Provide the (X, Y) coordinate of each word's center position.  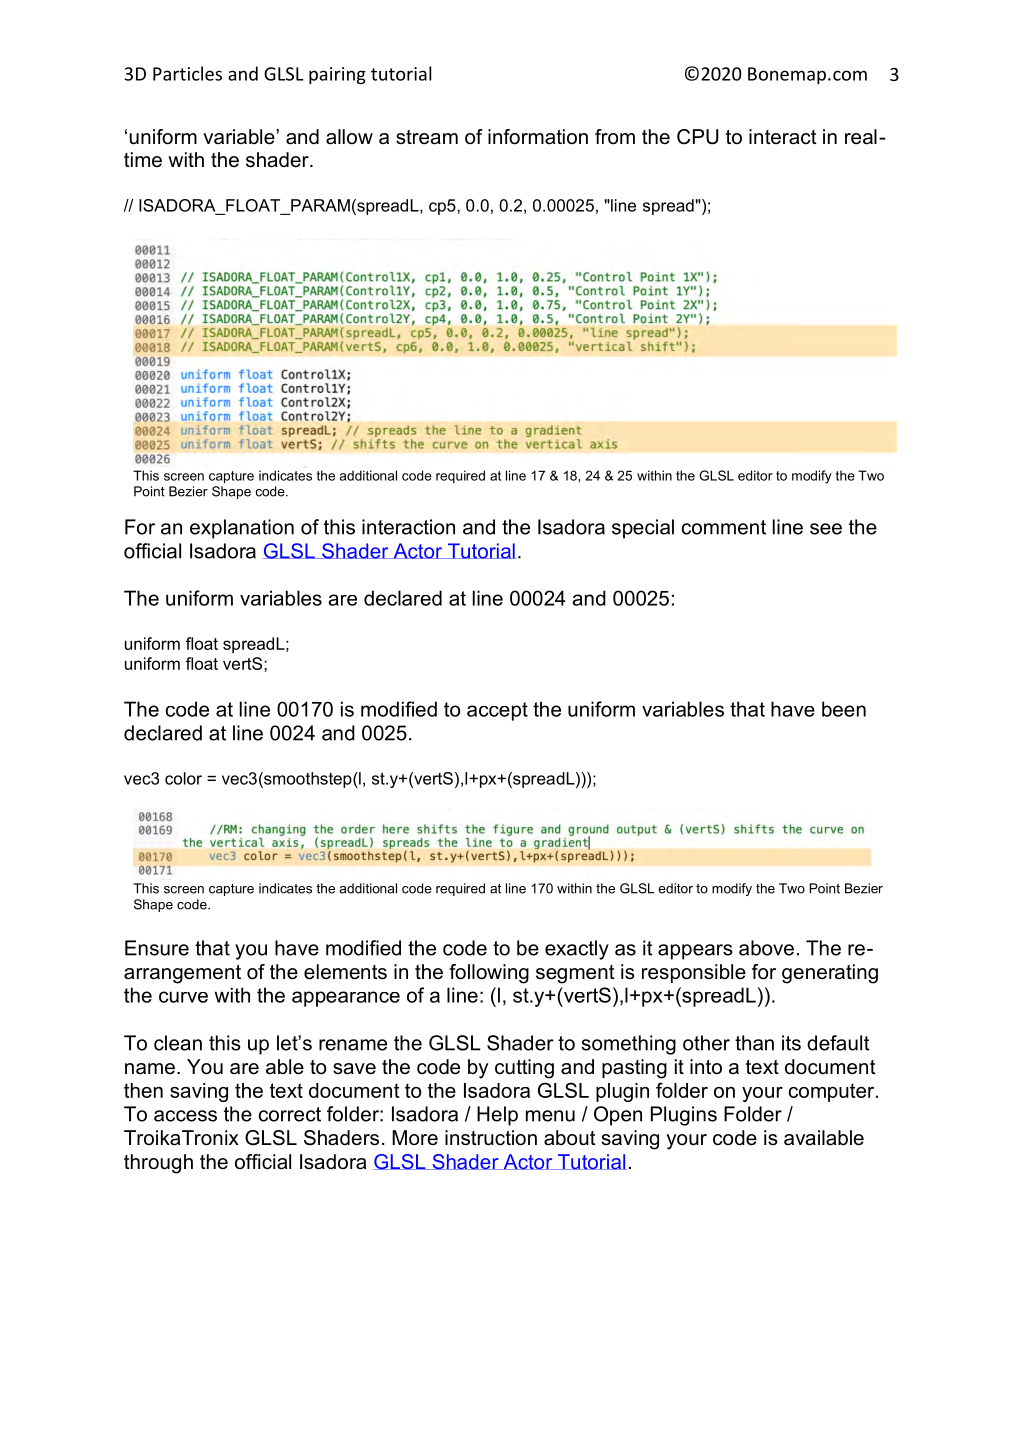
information (538, 137)
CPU (698, 137)
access (185, 1116)
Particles (187, 73)
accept (497, 711)
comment (724, 527)
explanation (242, 529)
